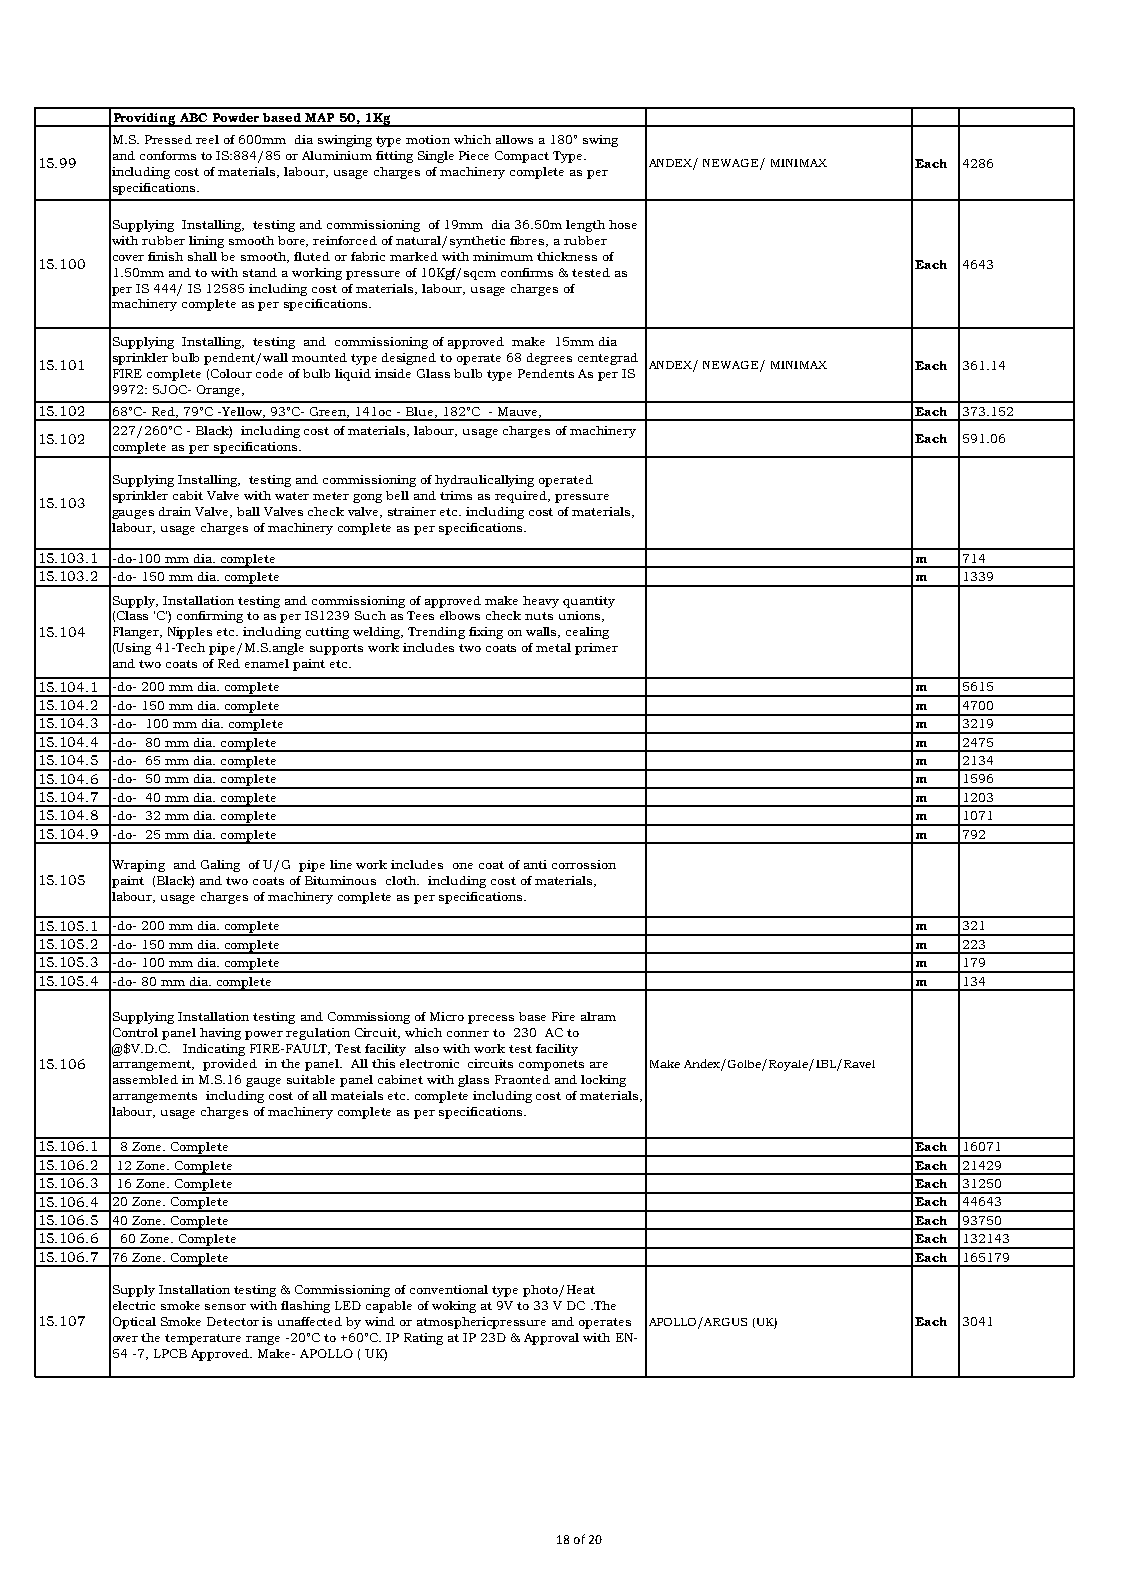  Describe the element at coordinates (383, 1063) in the image. I see `this` at that location.
